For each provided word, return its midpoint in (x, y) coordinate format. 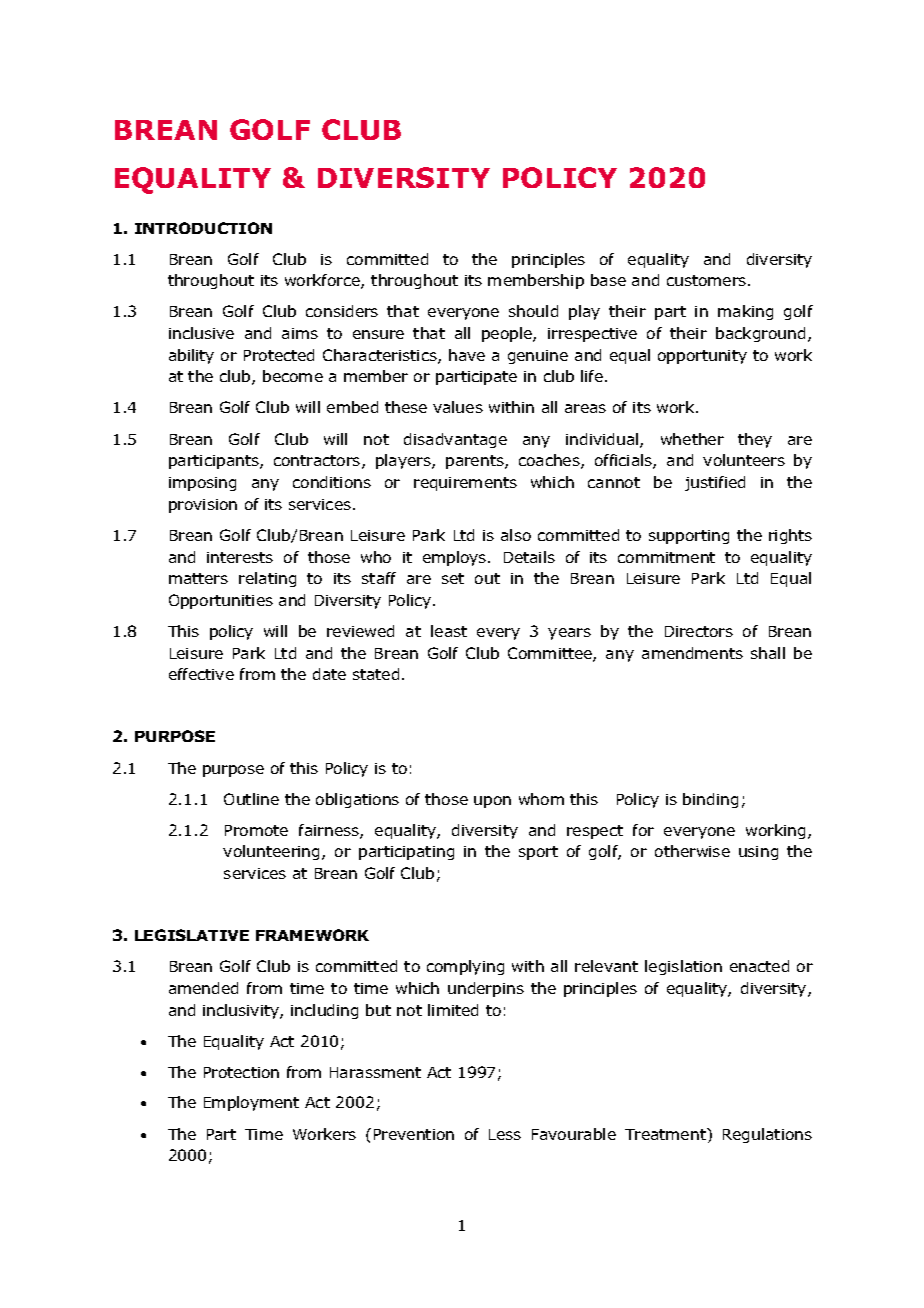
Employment (251, 1103)
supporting (689, 537)
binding (710, 800)
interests (240, 557)
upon (492, 802)
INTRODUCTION (203, 228)
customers (708, 280)
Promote (256, 830)
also (516, 535)
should (533, 311)
